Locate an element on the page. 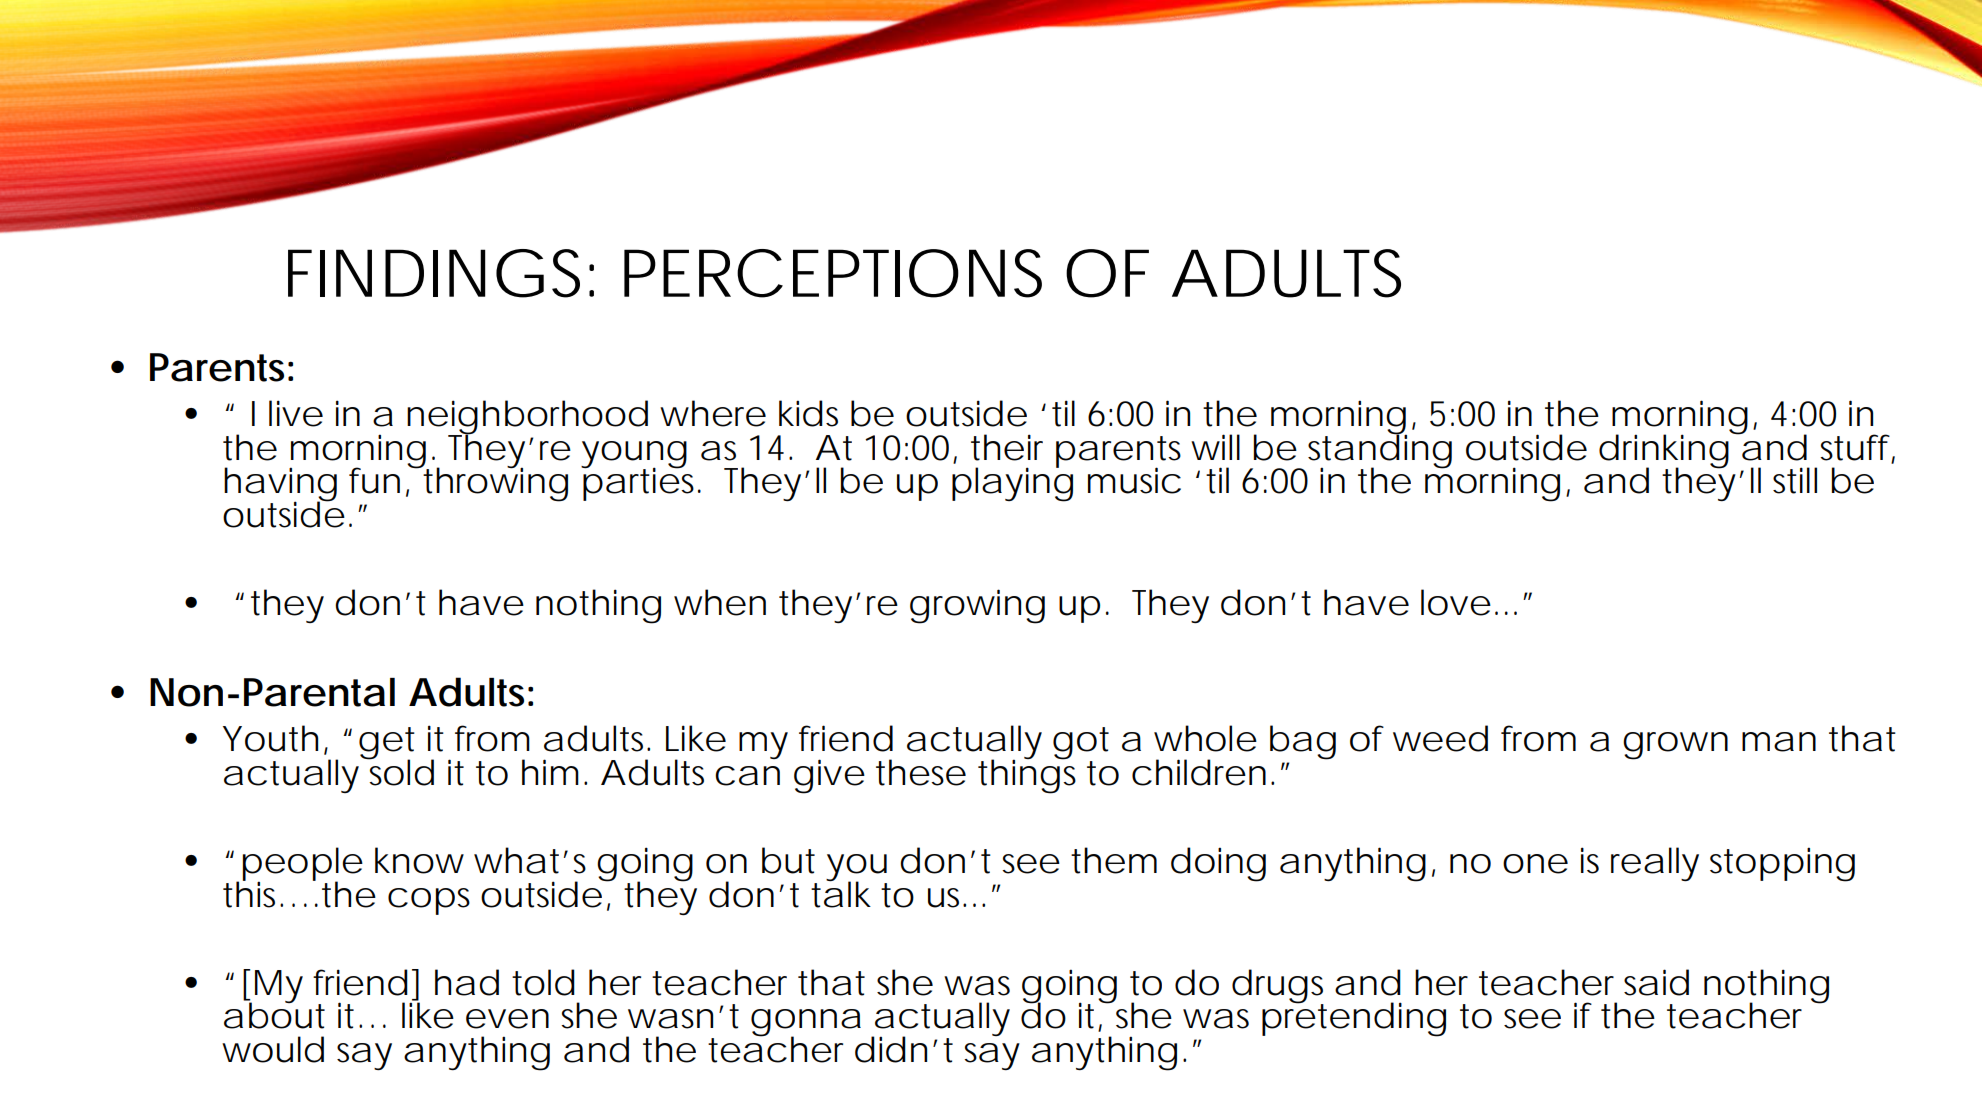 The image size is (1982, 1115). drinking is located at coordinates (1665, 451).
